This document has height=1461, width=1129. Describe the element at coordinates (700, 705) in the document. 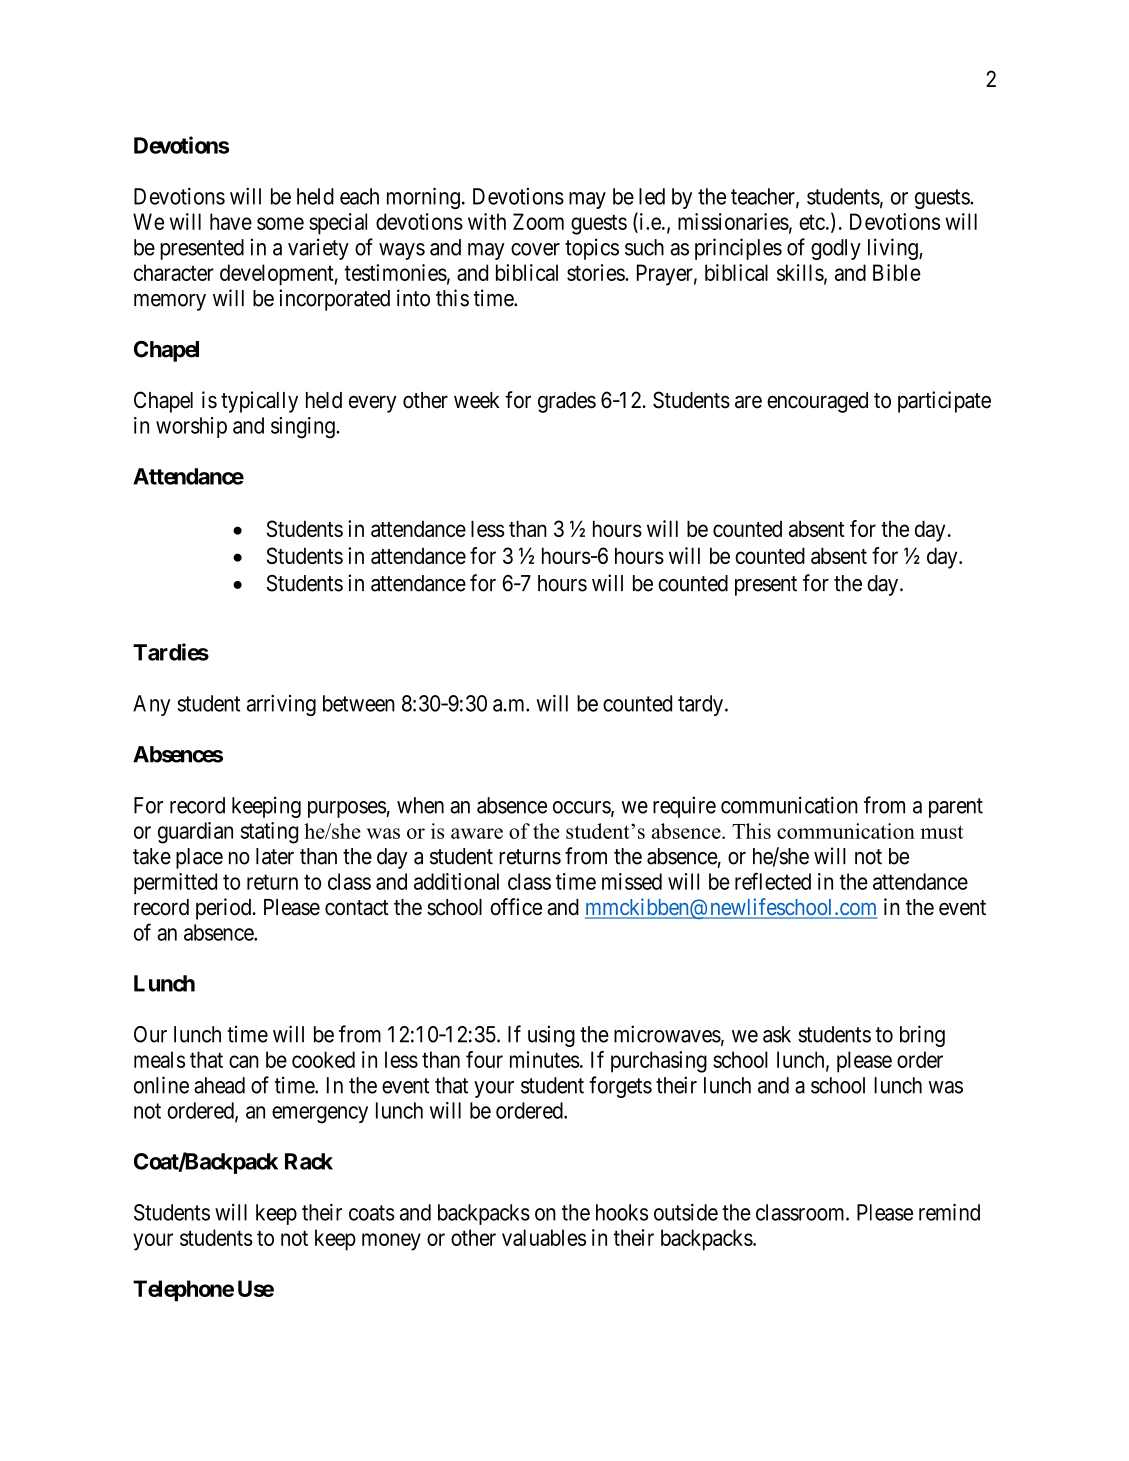

I see `tardy` at that location.
